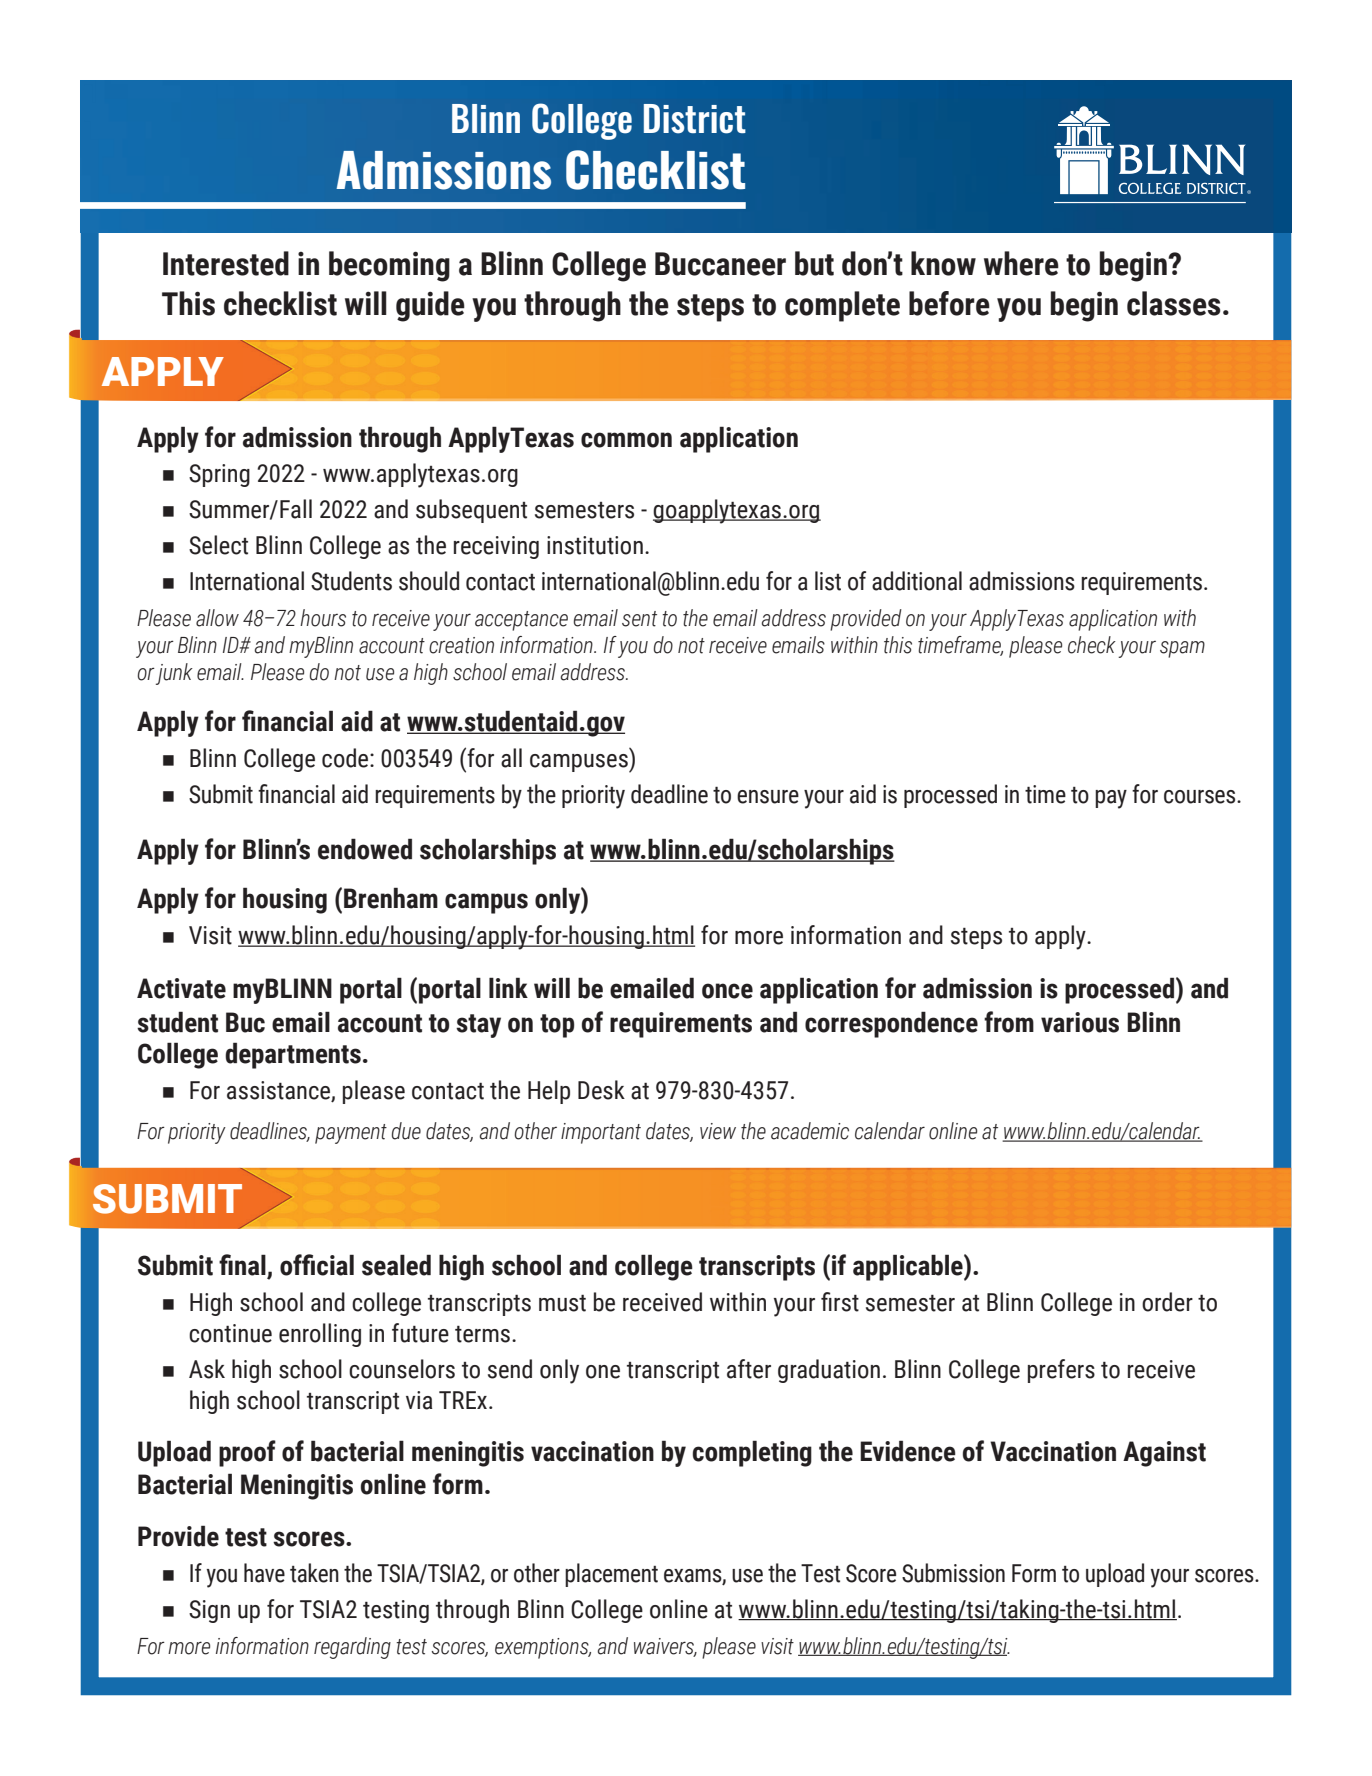  I want to click on Interested, so click(226, 263).
